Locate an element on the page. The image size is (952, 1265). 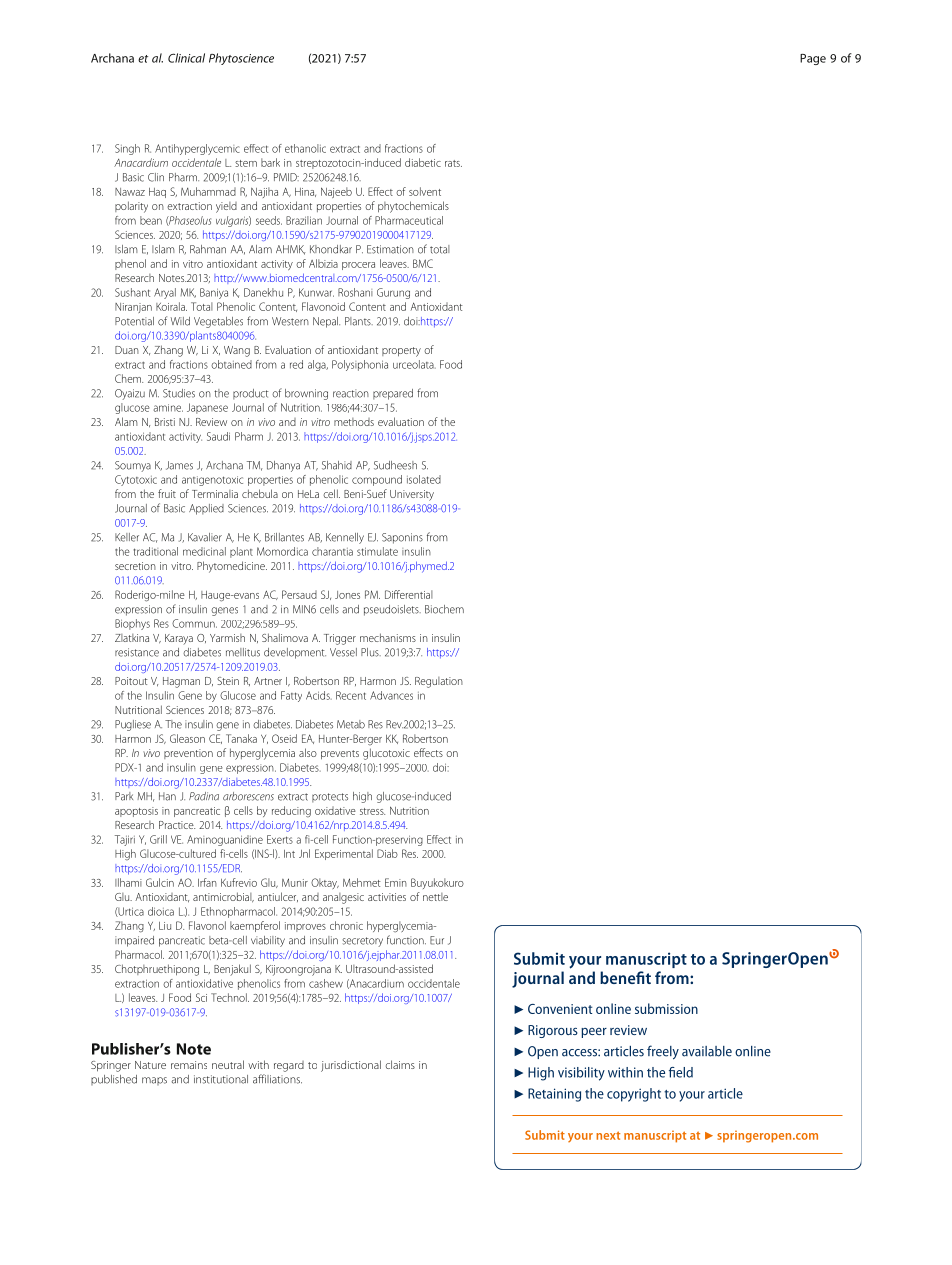
remains is located at coordinates (189, 1065).
